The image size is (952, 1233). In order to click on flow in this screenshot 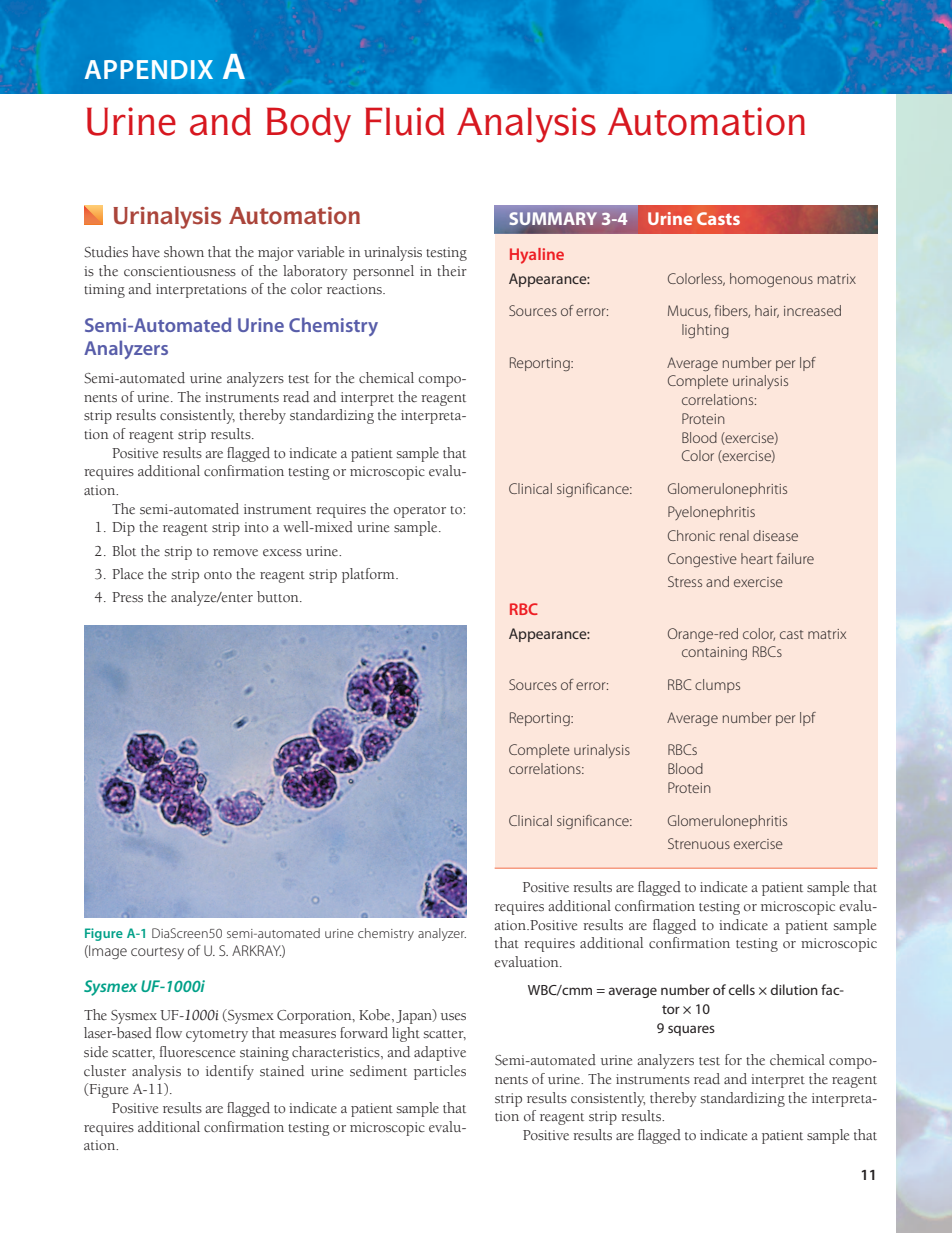, I will do `click(169, 1032)`.
